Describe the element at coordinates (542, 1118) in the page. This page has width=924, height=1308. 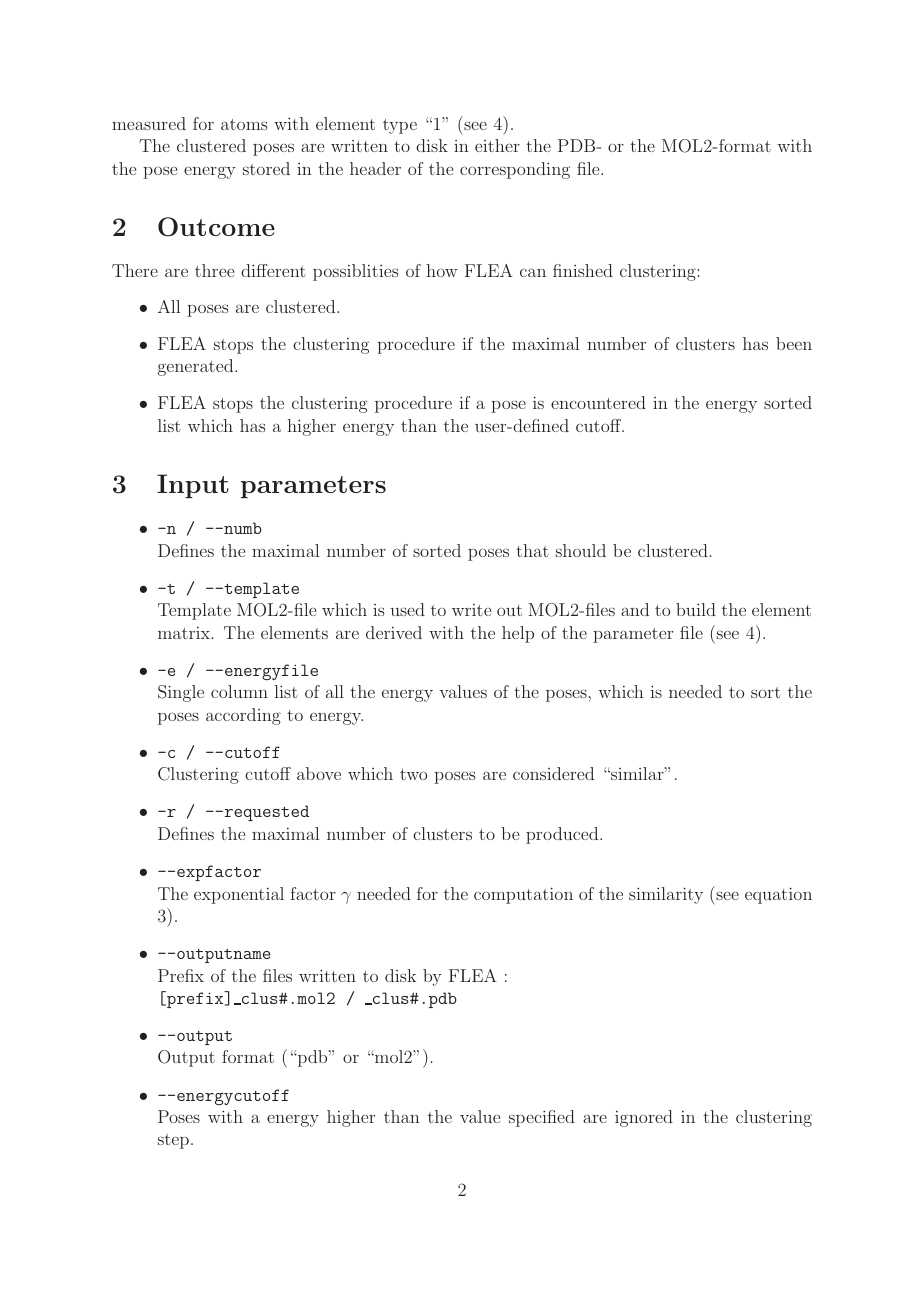
I see `specified` at that location.
